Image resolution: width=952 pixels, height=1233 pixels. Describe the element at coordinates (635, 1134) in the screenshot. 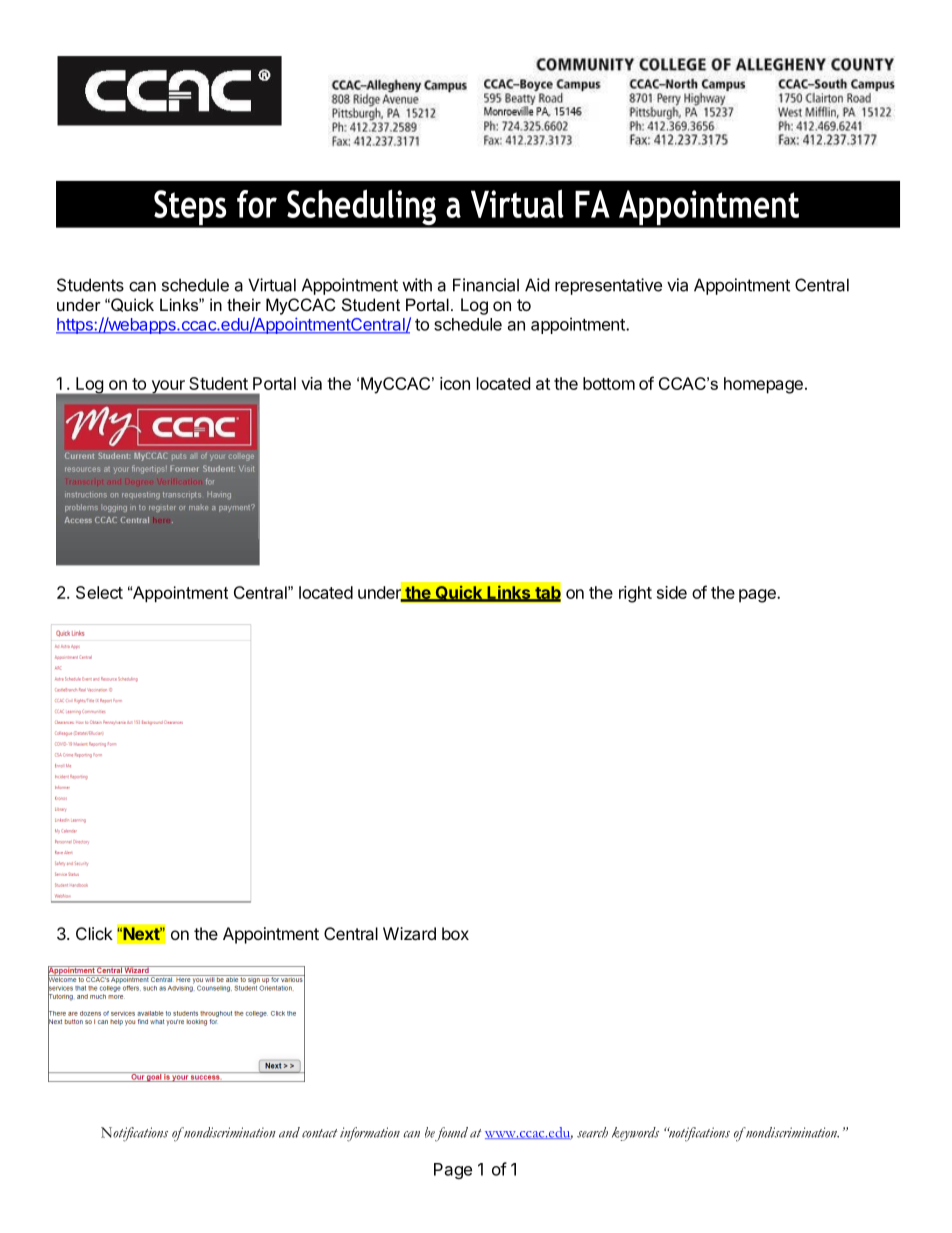

I see `keywords` at that location.
